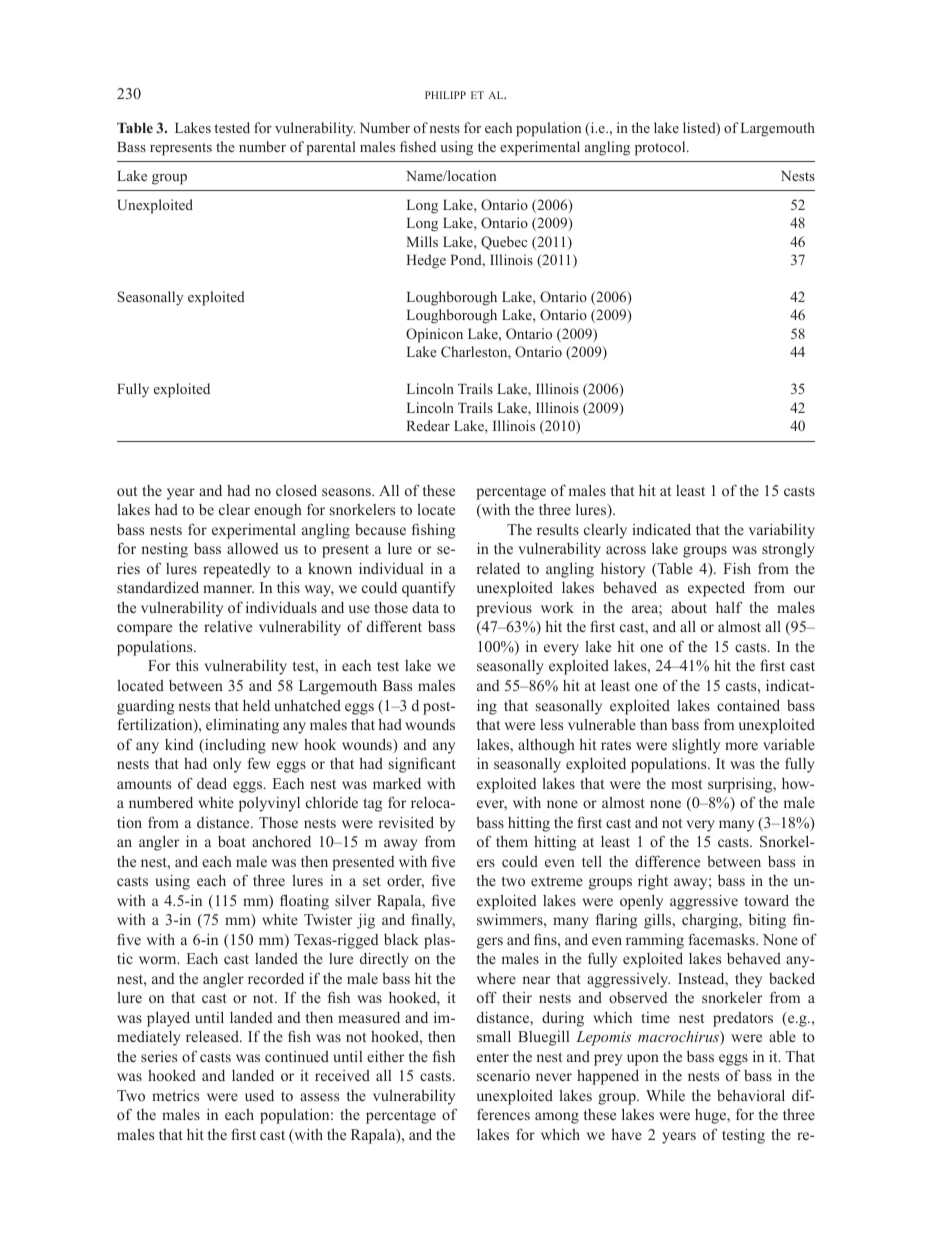  What do you see at coordinates (661, 148) in the page?
I see `protocol` at bounding box center [661, 148].
